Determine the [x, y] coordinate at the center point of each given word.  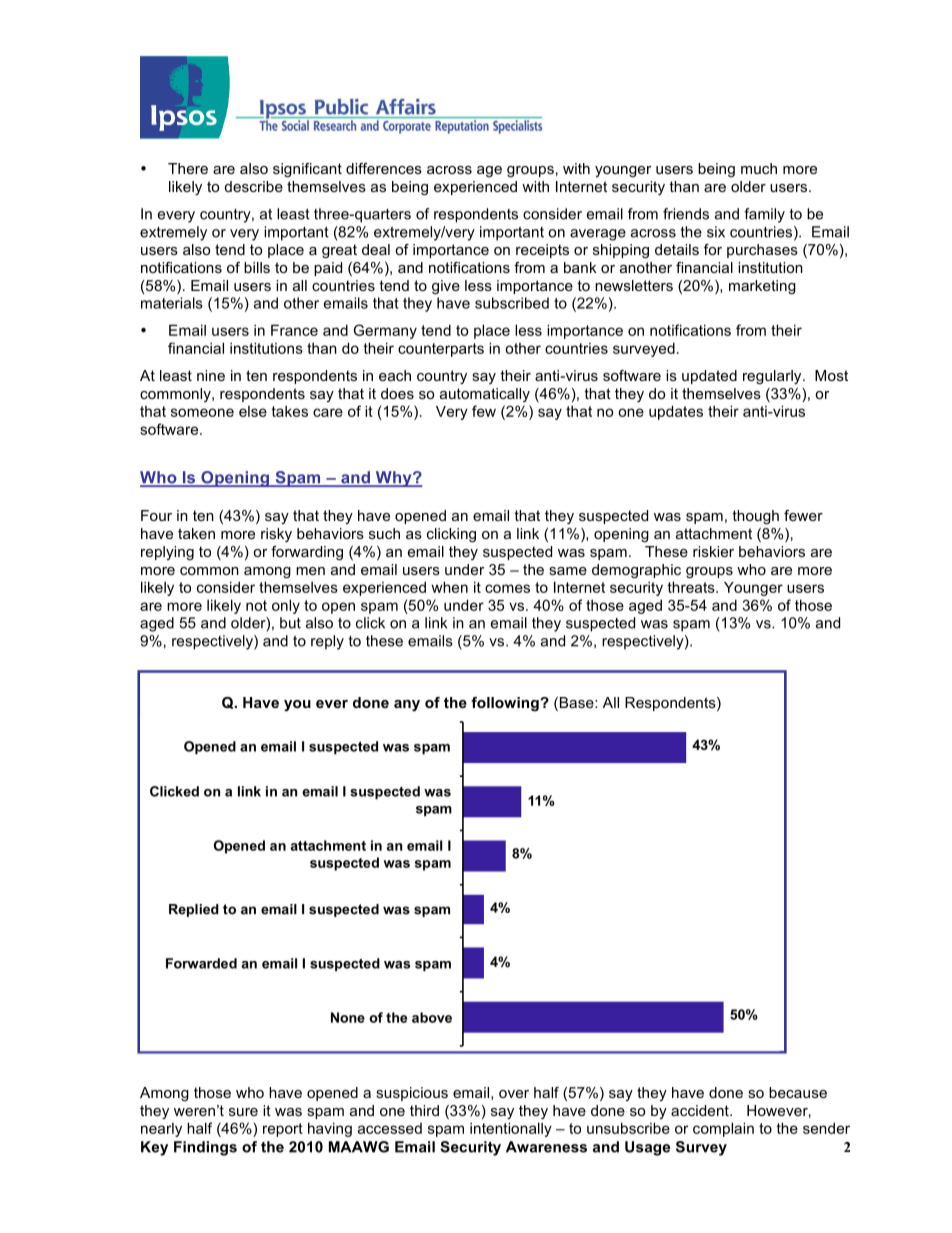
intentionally [511, 1129]
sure [243, 1112]
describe [253, 186]
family [764, 215]
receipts [542, 251]
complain [723, 1129]
